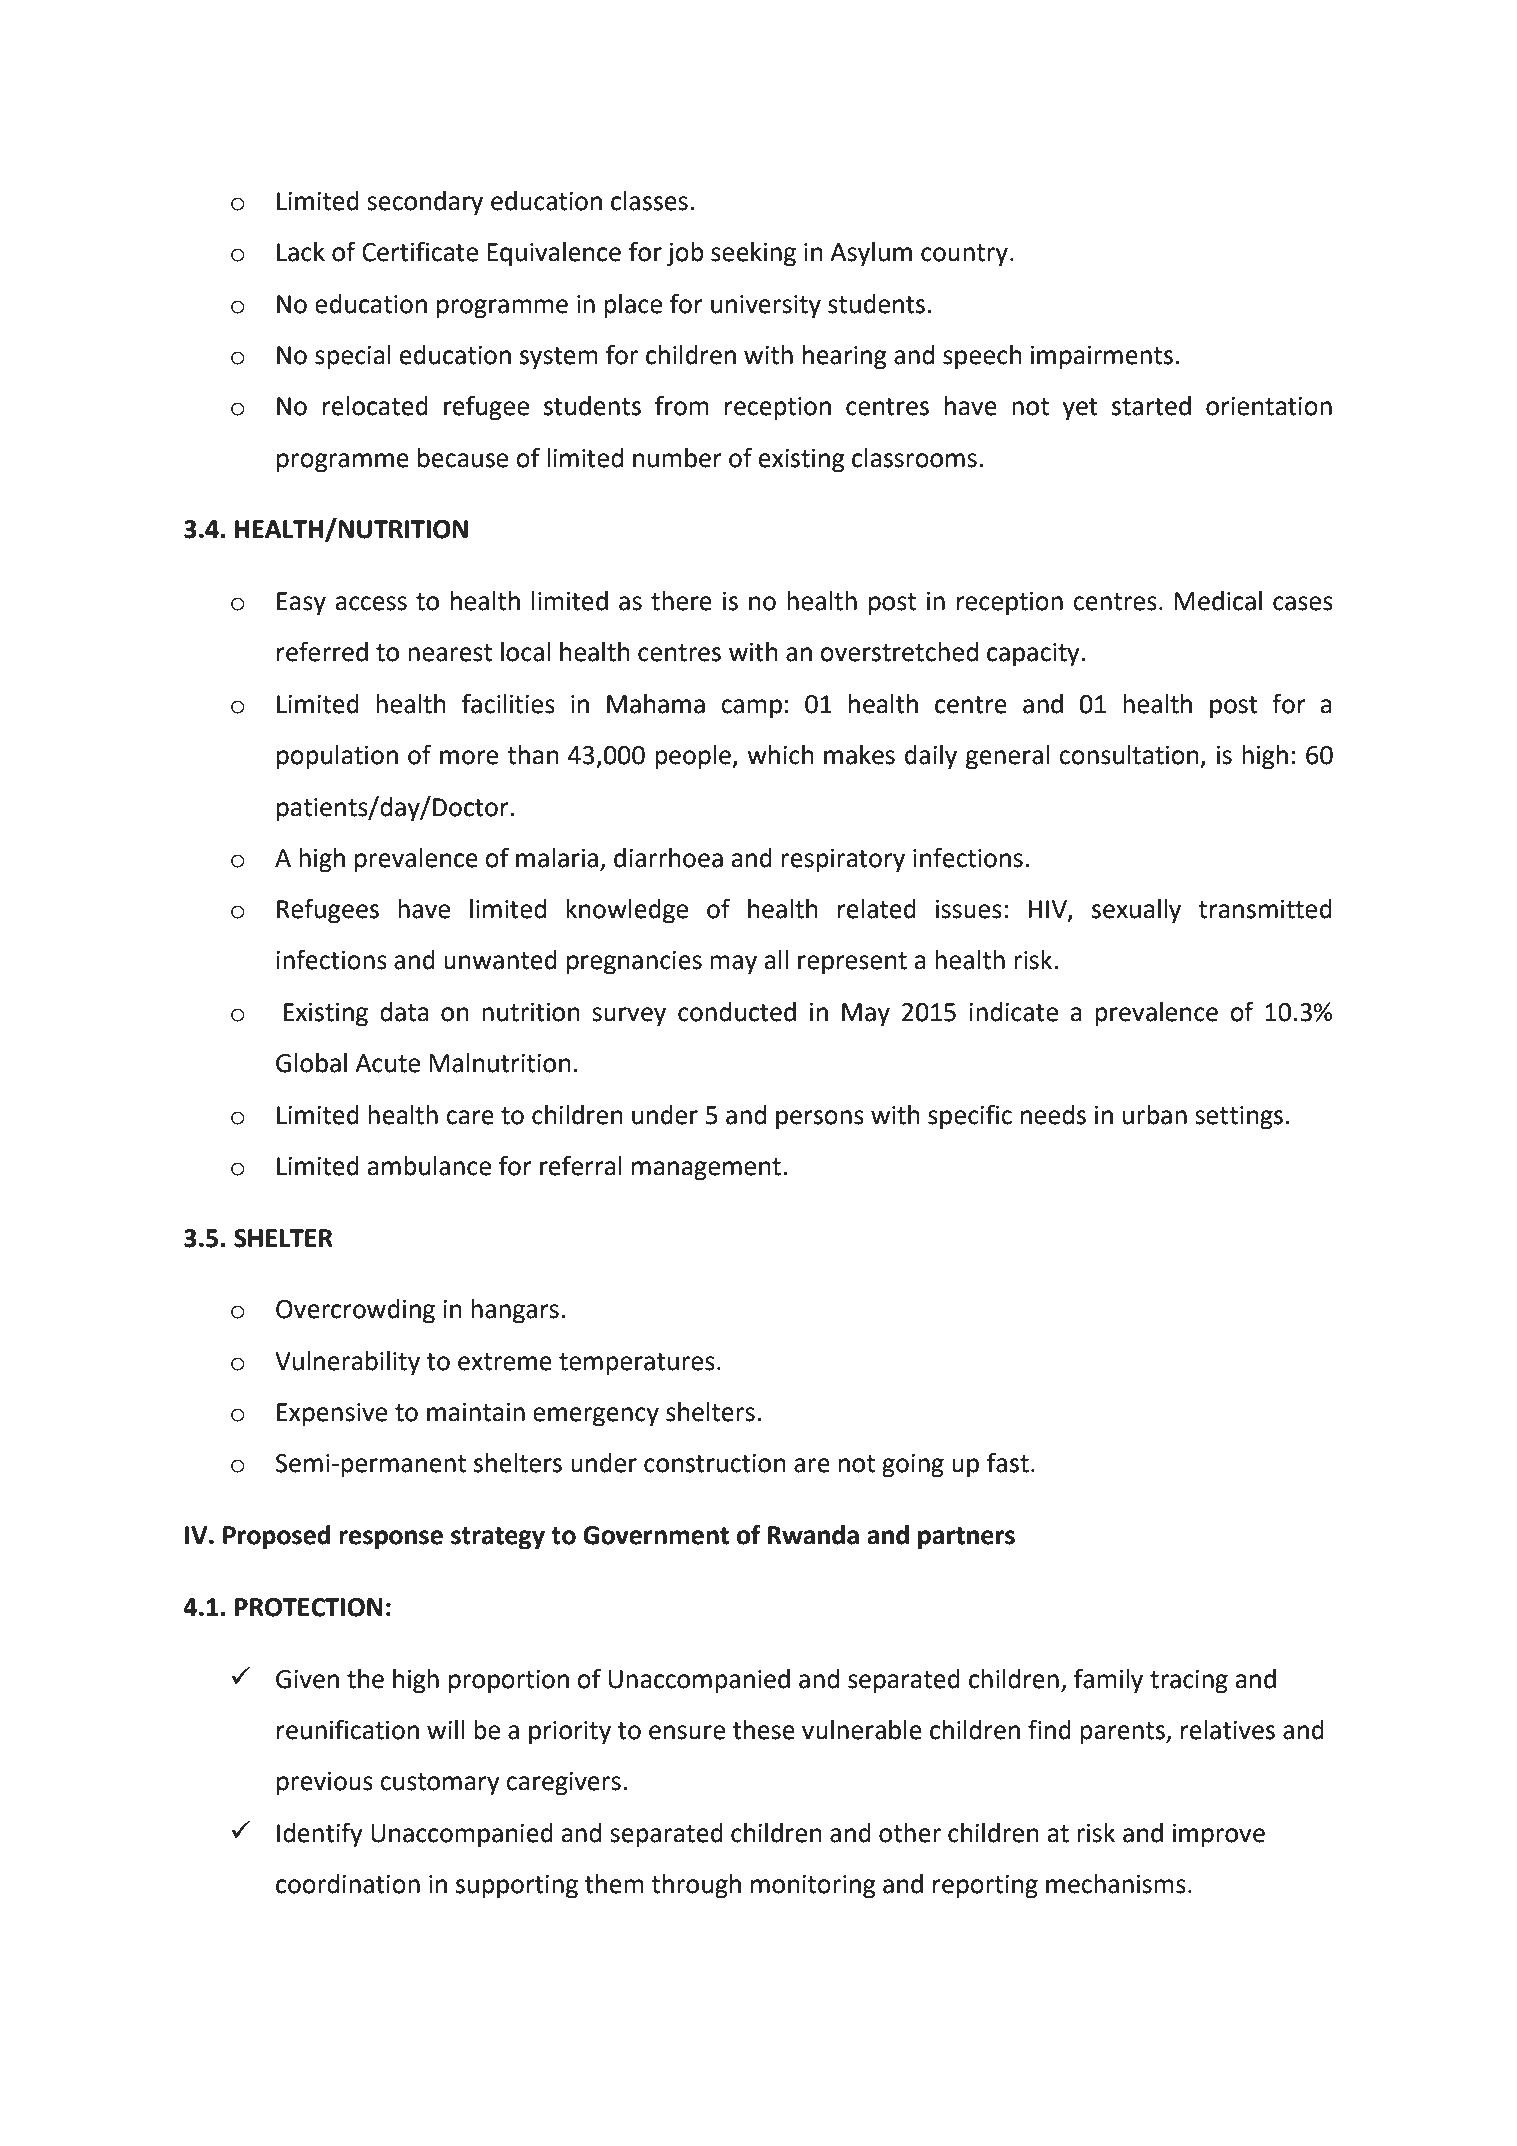  What do you see at coordinates (420, 251) in the image?
I see `Certificate` at bounding box center [420, 251].
